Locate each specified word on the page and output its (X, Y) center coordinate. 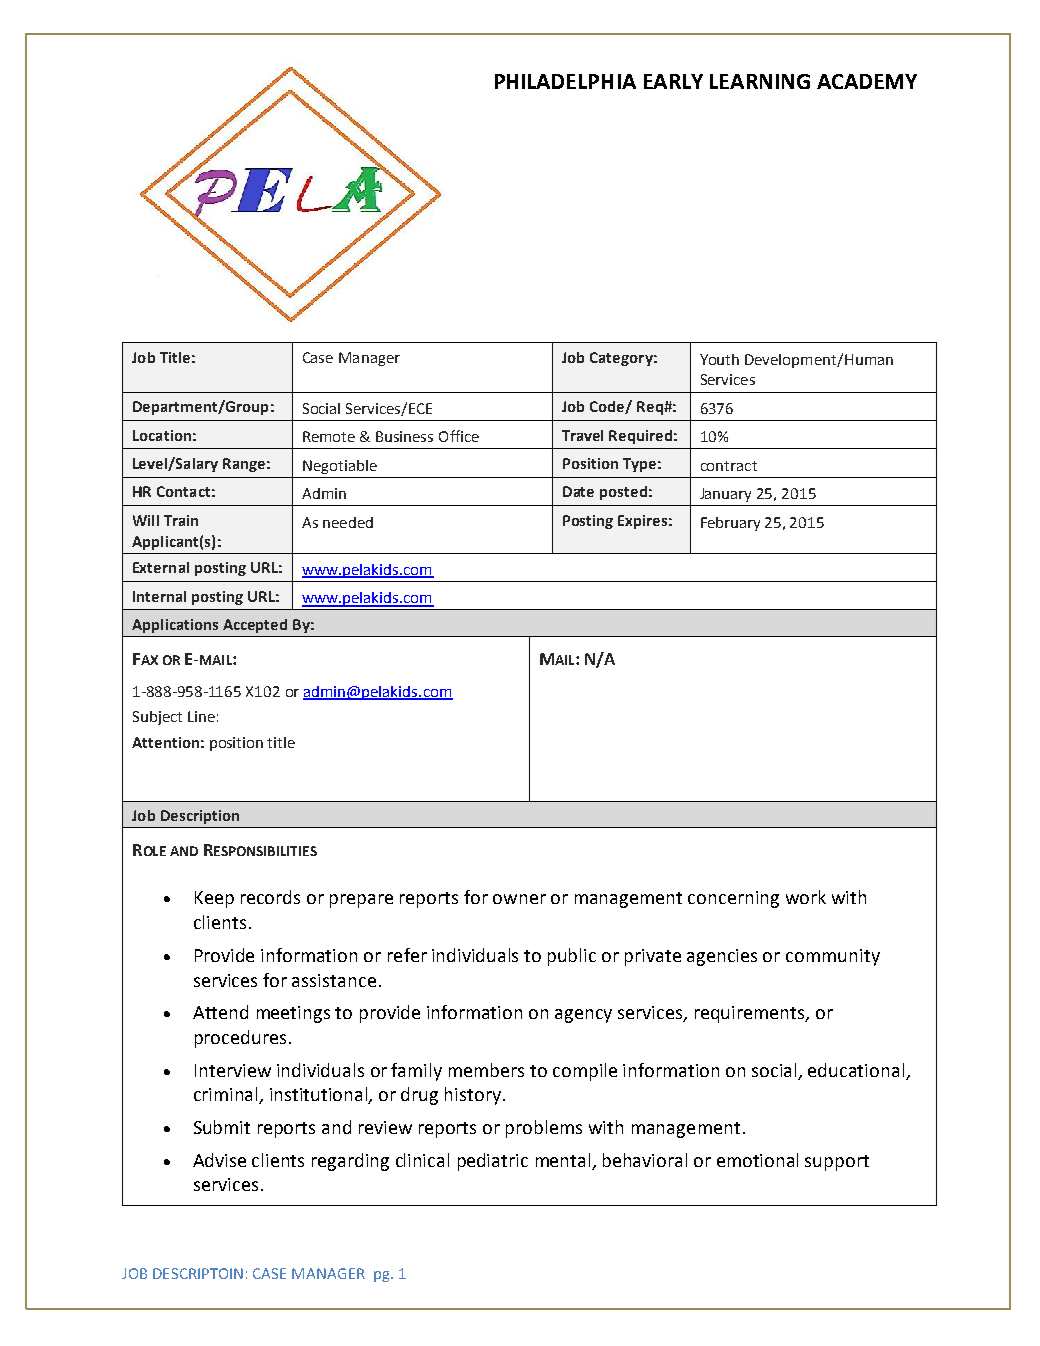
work (806, 897)
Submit (222, 1127)
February (730, 524)
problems (544, 1129)
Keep (214, 899)
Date (578, 491)
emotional (757, 1160)
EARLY (673, 81)
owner (519, 899)
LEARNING (760, 81)
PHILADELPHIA (565, 81)
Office (459, 436)
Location (162, 435)
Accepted (255, 626)
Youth (719, 359)
